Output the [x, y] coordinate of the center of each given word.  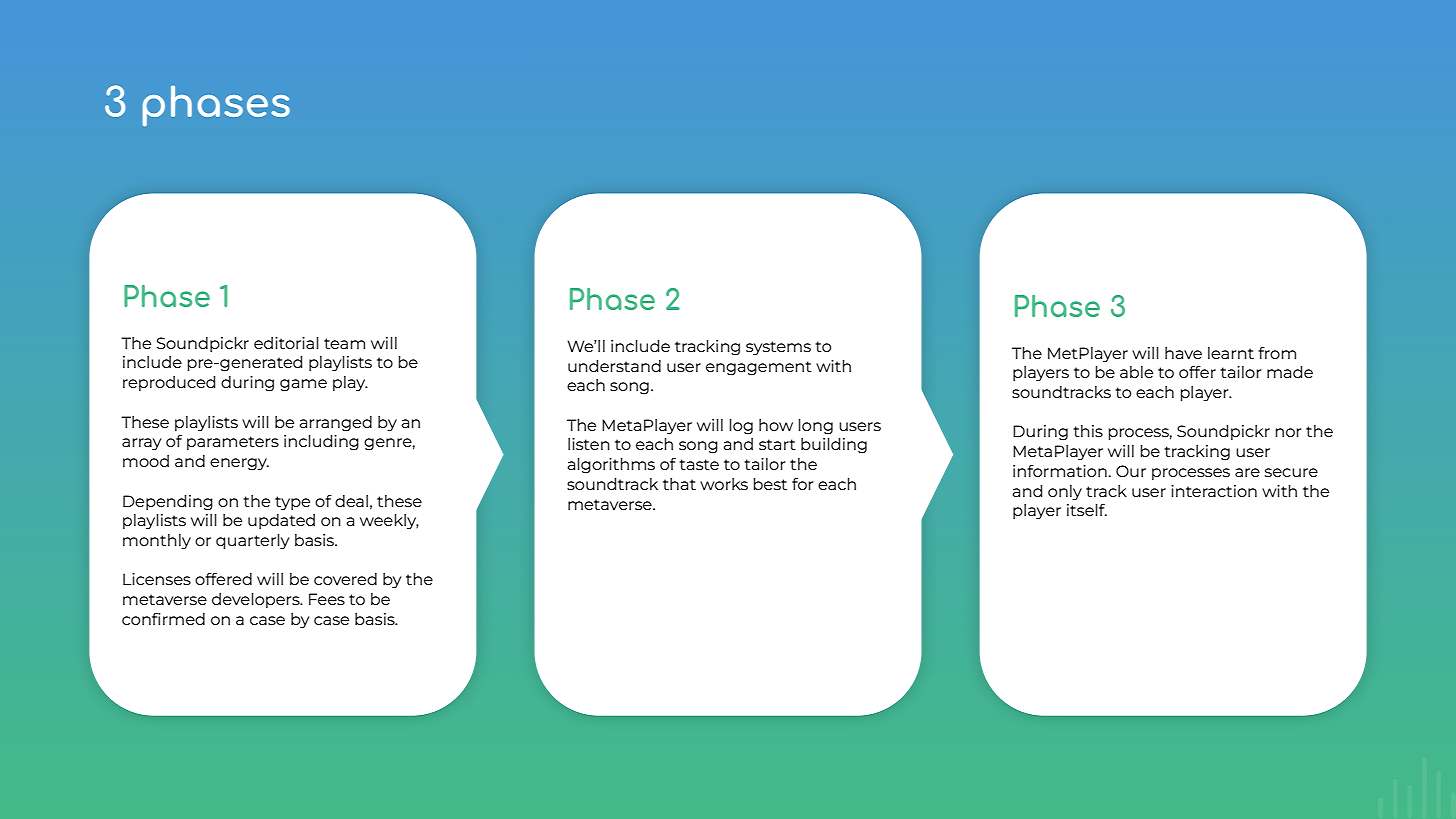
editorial [286, 343]
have [1183, 353]
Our [1131, 471]
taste [699, 464]
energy [239, 464]
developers [257, 600]
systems [778, 348]
